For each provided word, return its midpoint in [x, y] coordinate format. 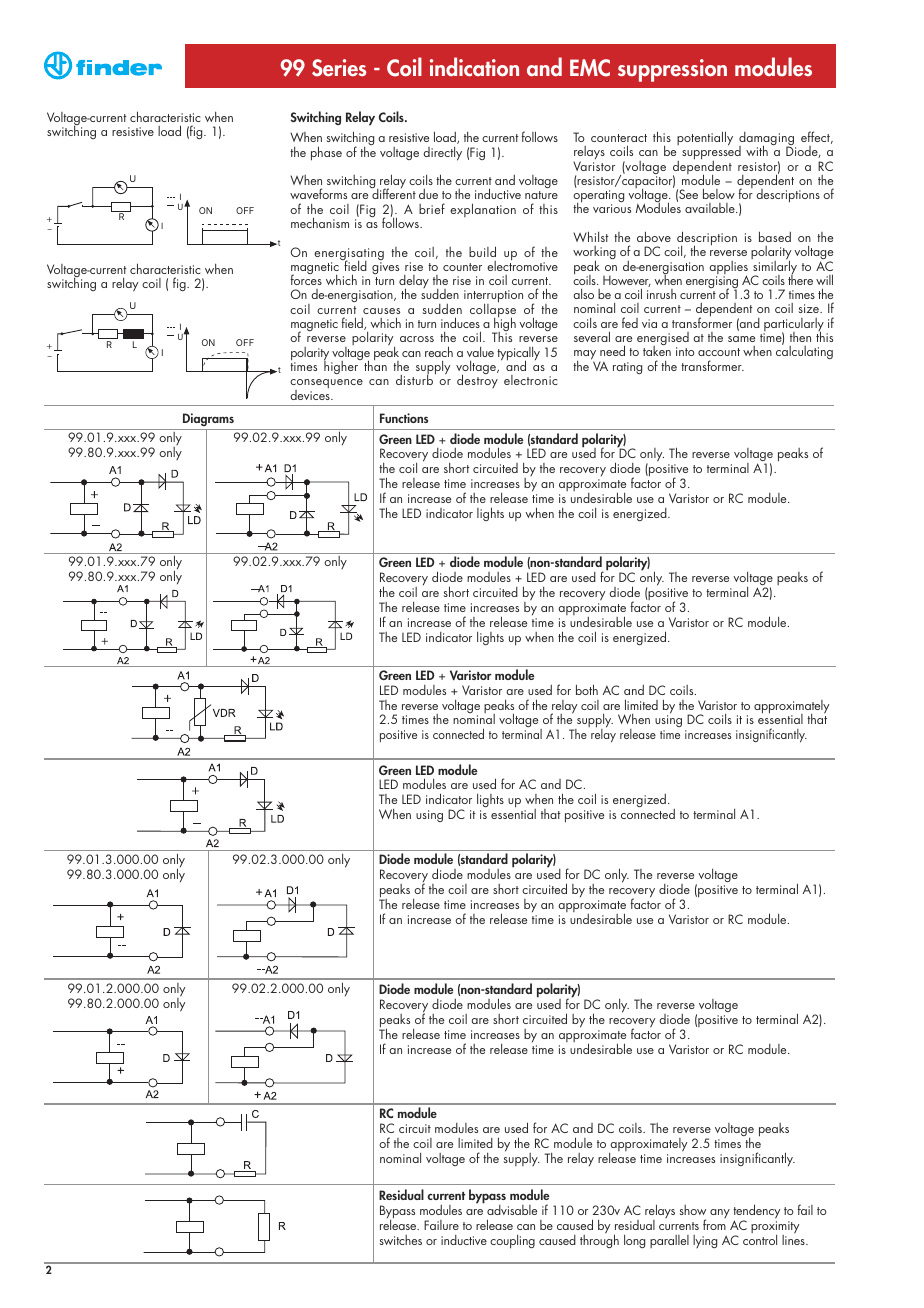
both [587, 689]
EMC [590, 68]
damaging [767, 140]
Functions [404, 418]
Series [339, 68]
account [719, 352]
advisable [512, 1210]
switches [401, 1240]
